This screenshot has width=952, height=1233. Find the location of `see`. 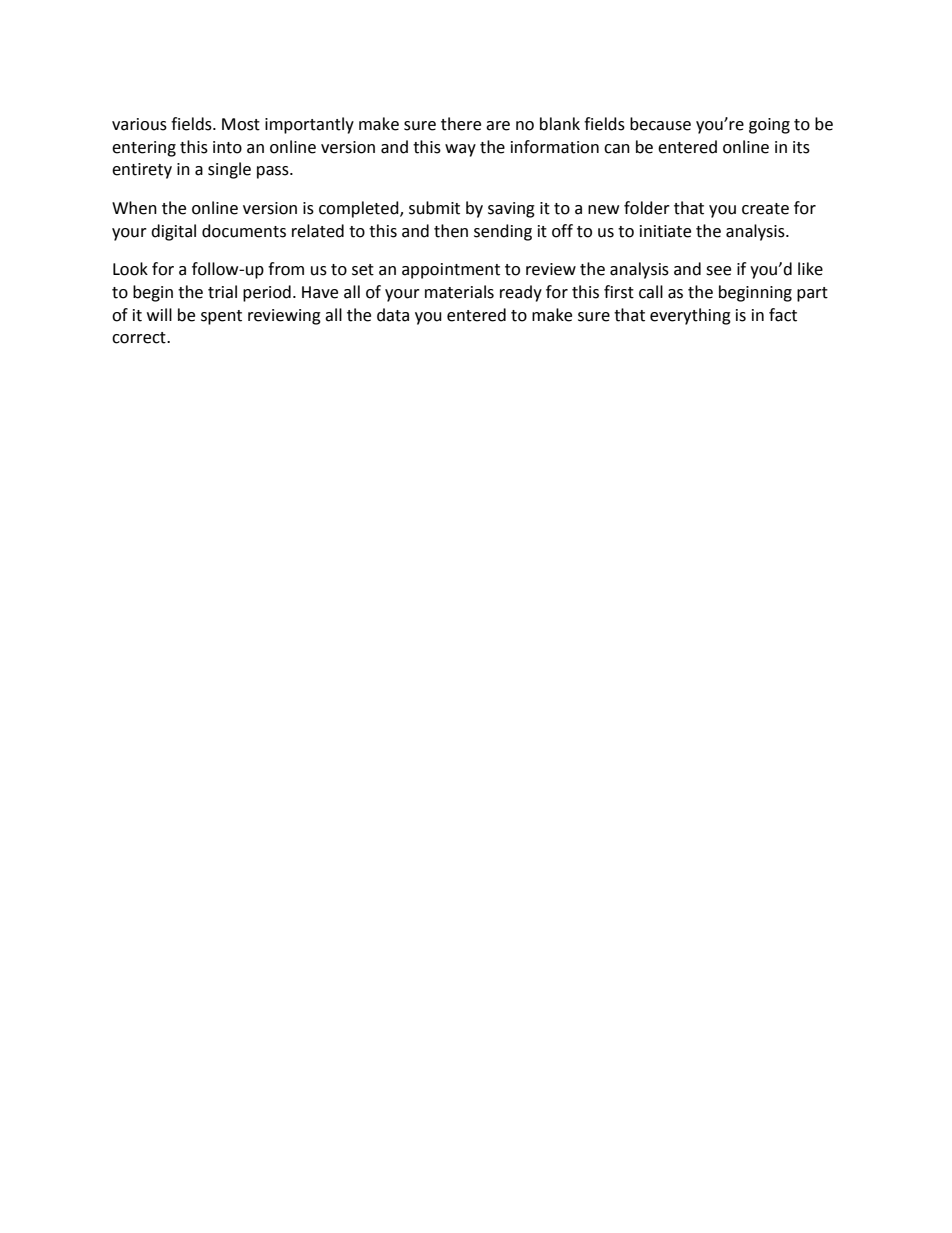

see is located at coordinates (718, 271).
